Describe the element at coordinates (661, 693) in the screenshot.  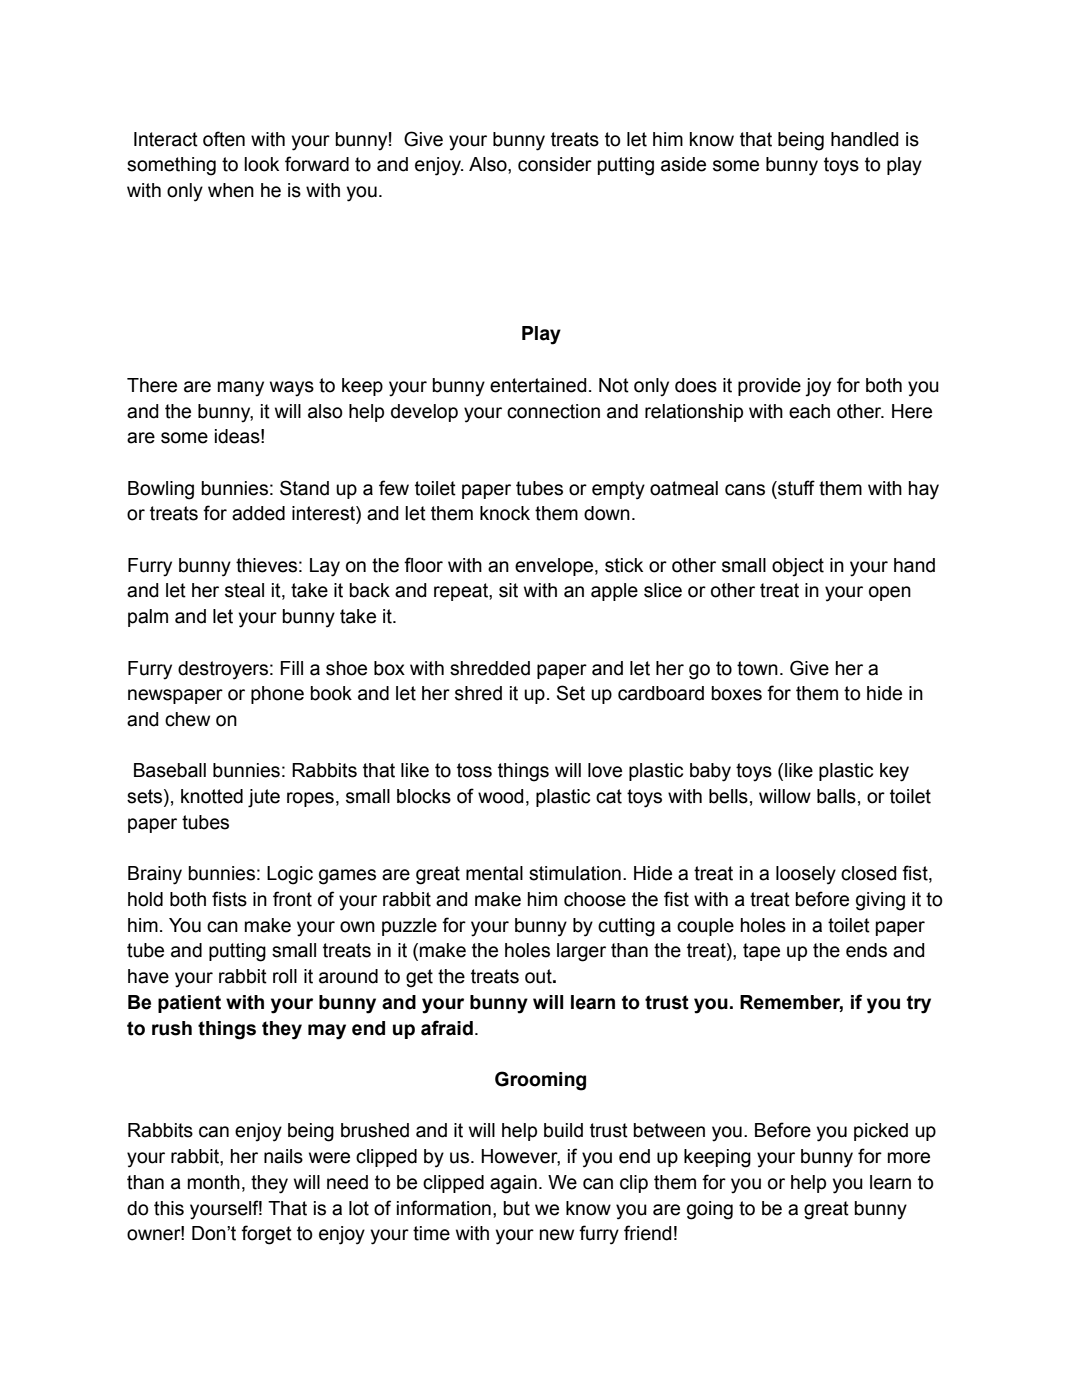
I see `cardboard` at that location.
